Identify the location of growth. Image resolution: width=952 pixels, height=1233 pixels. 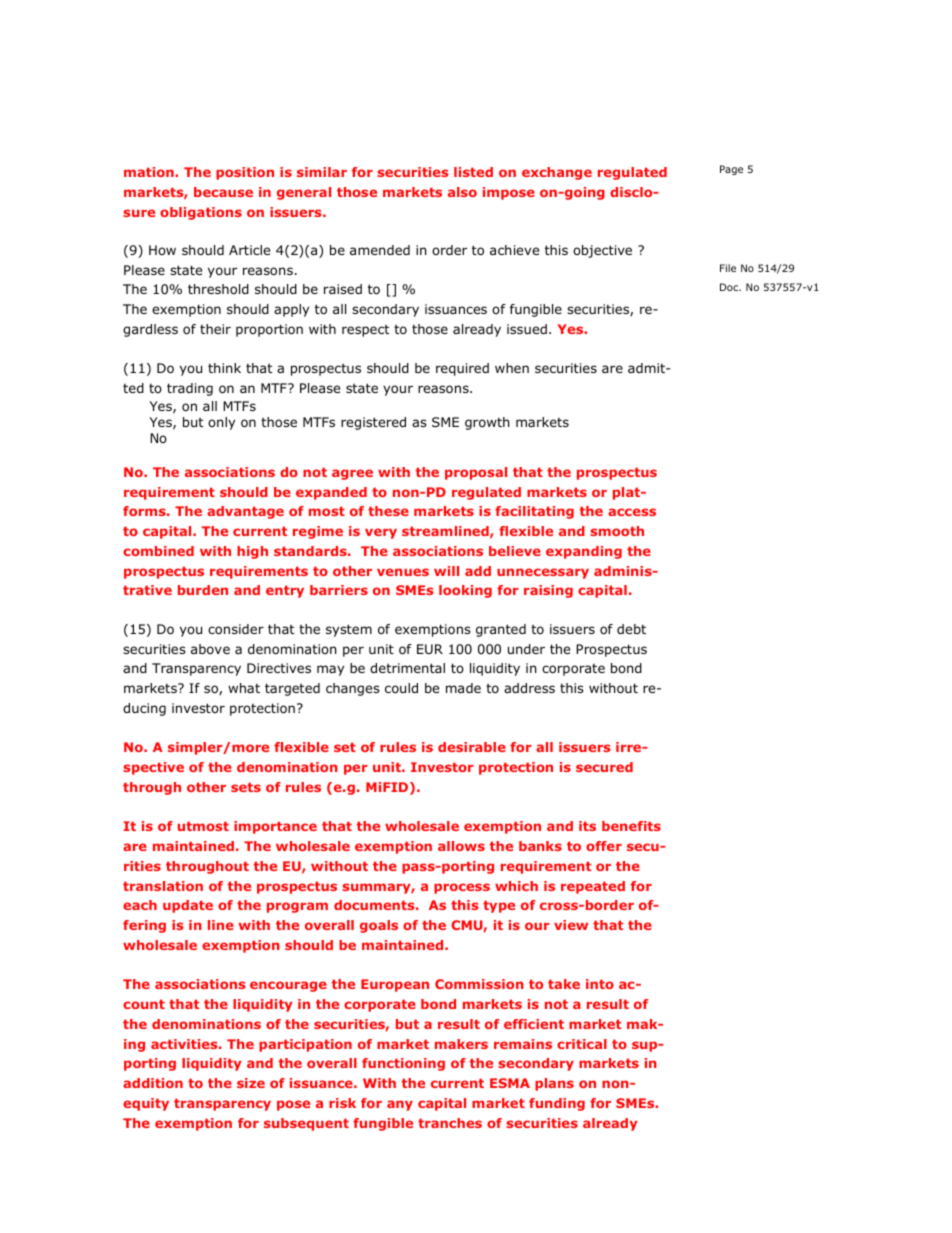
(487, 423).
